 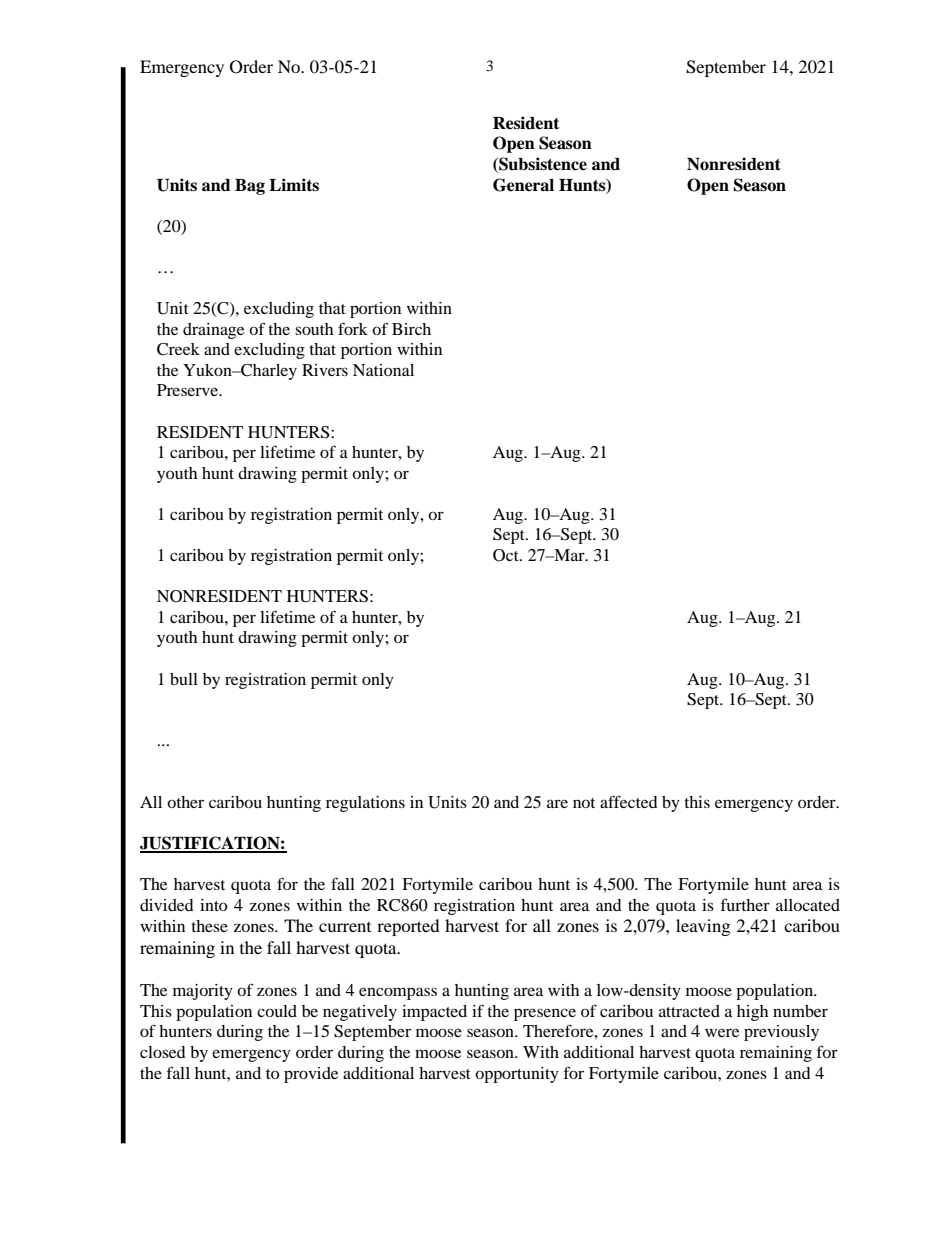 What do you see at coordinates (507, 555) in the document?
I see `Oct` at bounding box center [507, 555].
